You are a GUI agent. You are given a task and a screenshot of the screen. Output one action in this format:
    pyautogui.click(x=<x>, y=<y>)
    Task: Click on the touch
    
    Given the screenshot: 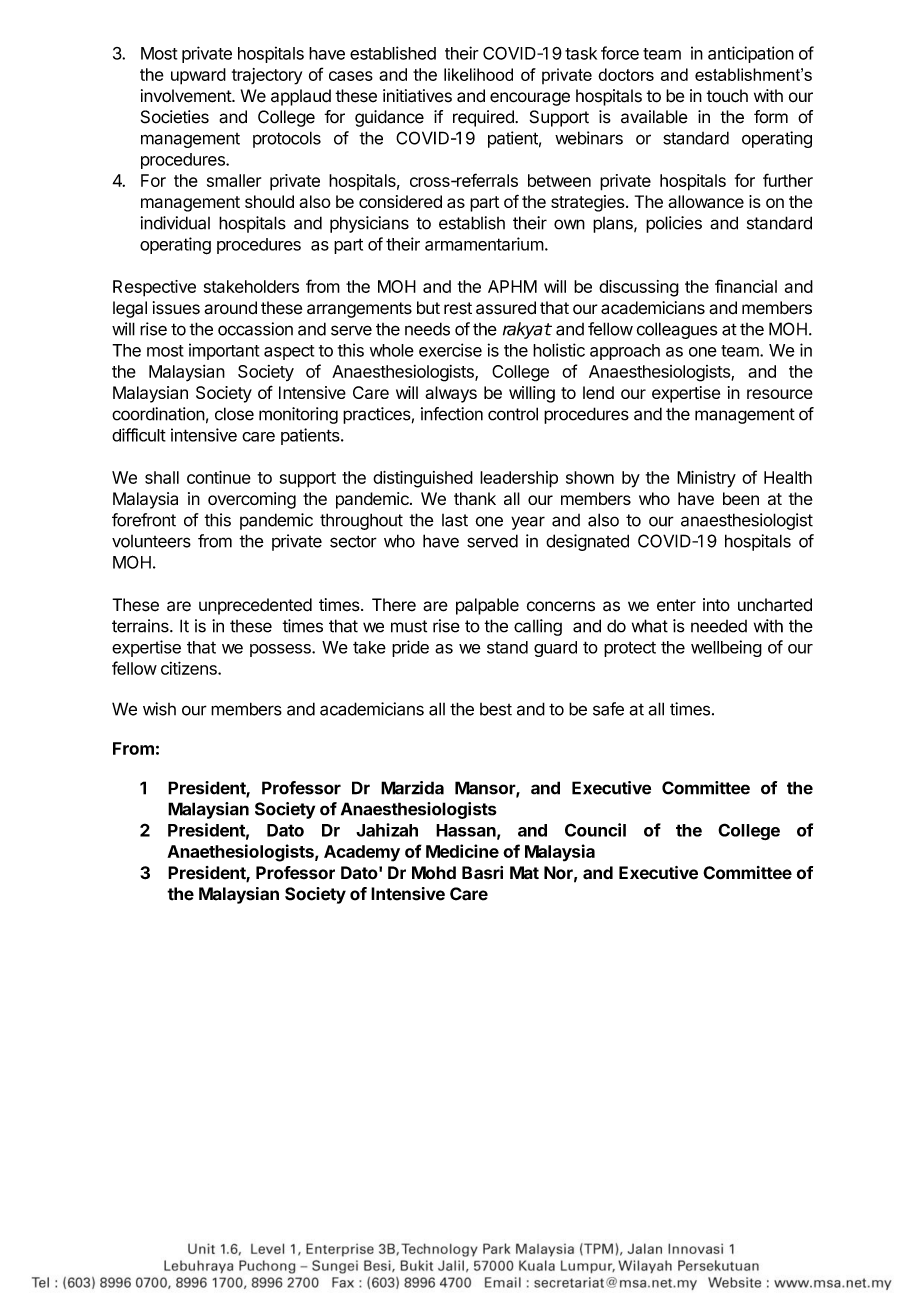 What is the action you would take?
    pyautogui.click(x=727, y=96)
